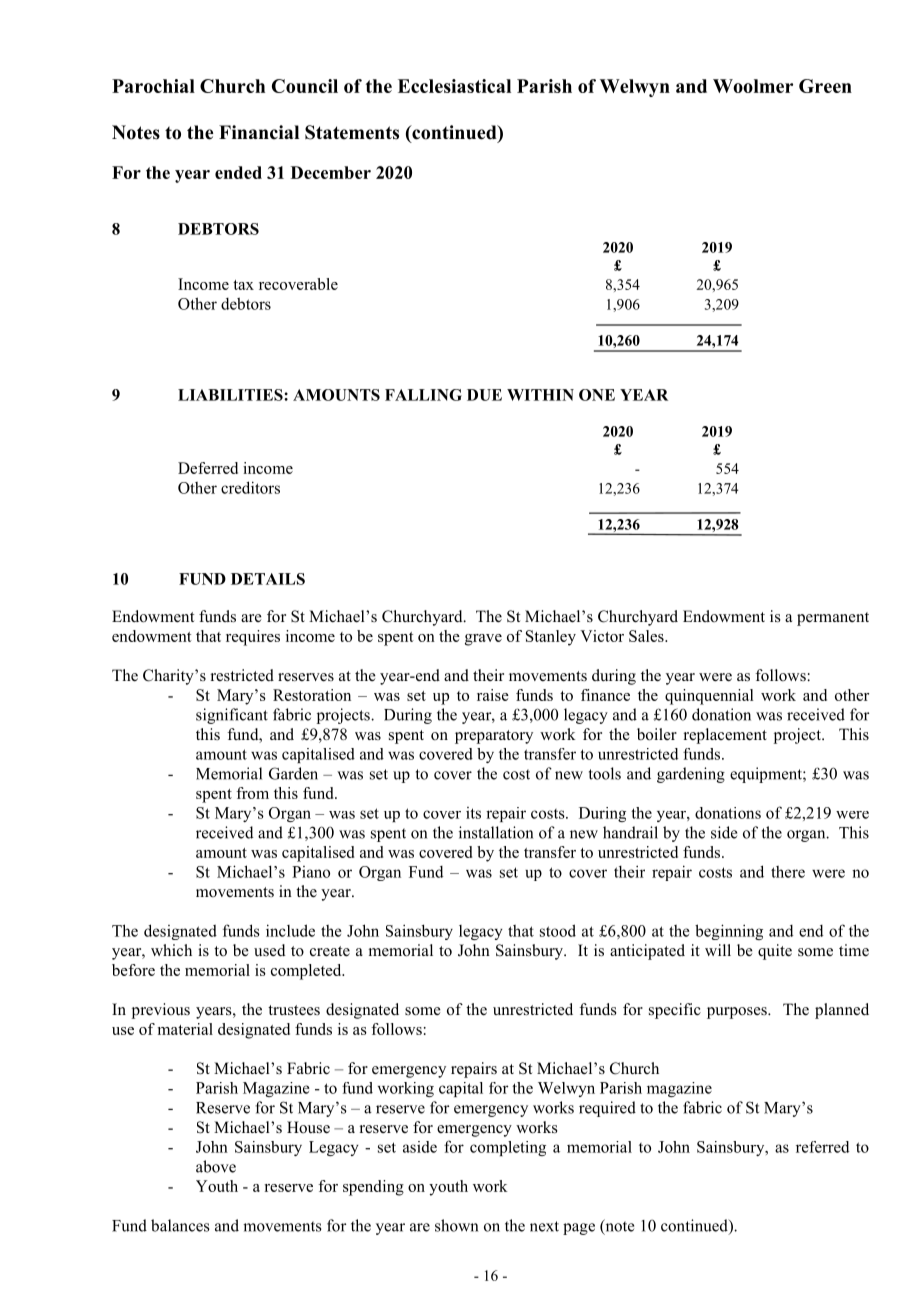 This image has height=1308, width=924. Describe the element at coordinates (253, 638) in the image. I see `requires` at that location.
